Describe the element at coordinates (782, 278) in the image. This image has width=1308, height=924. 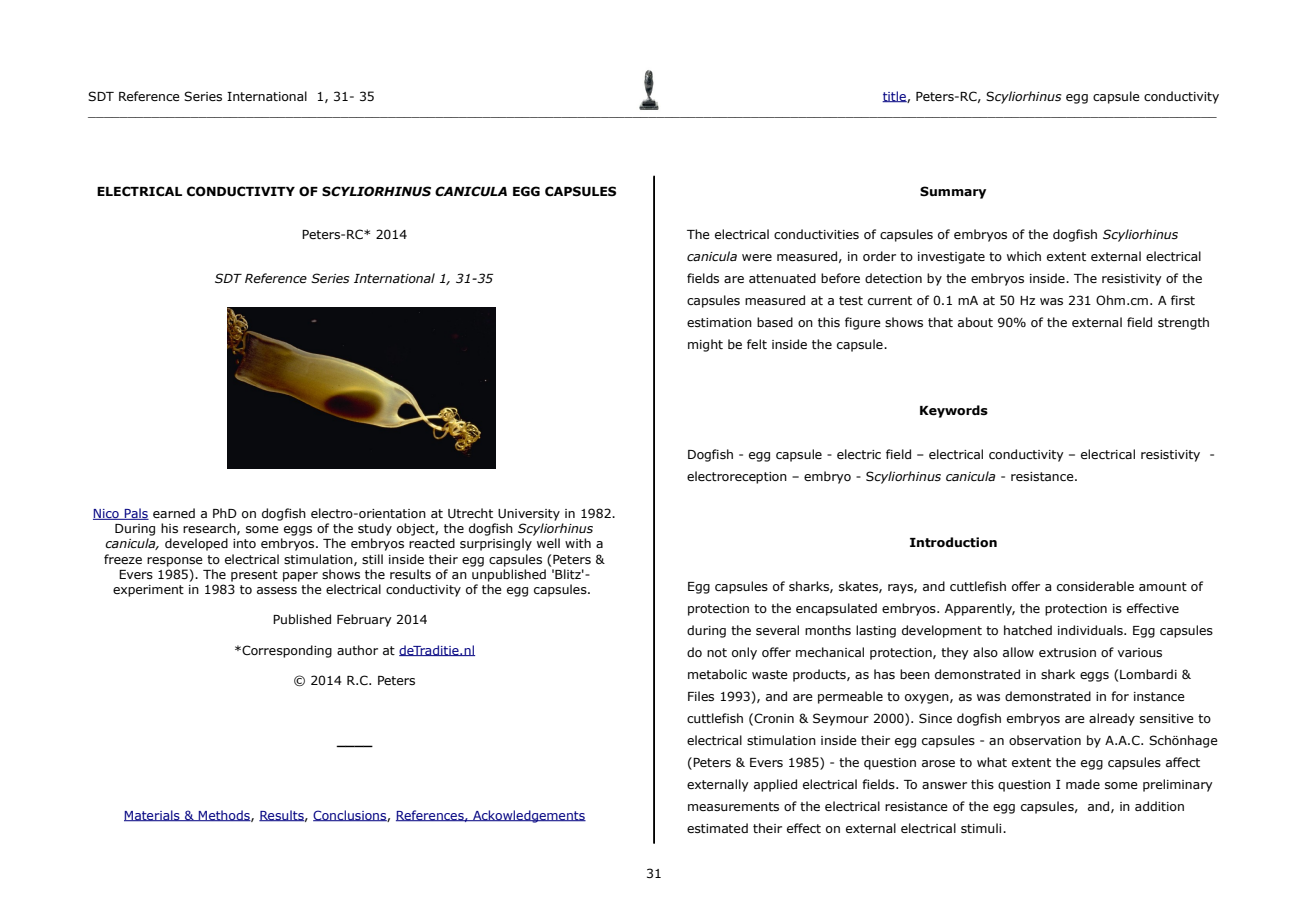
I see `attenuated` at that location.
